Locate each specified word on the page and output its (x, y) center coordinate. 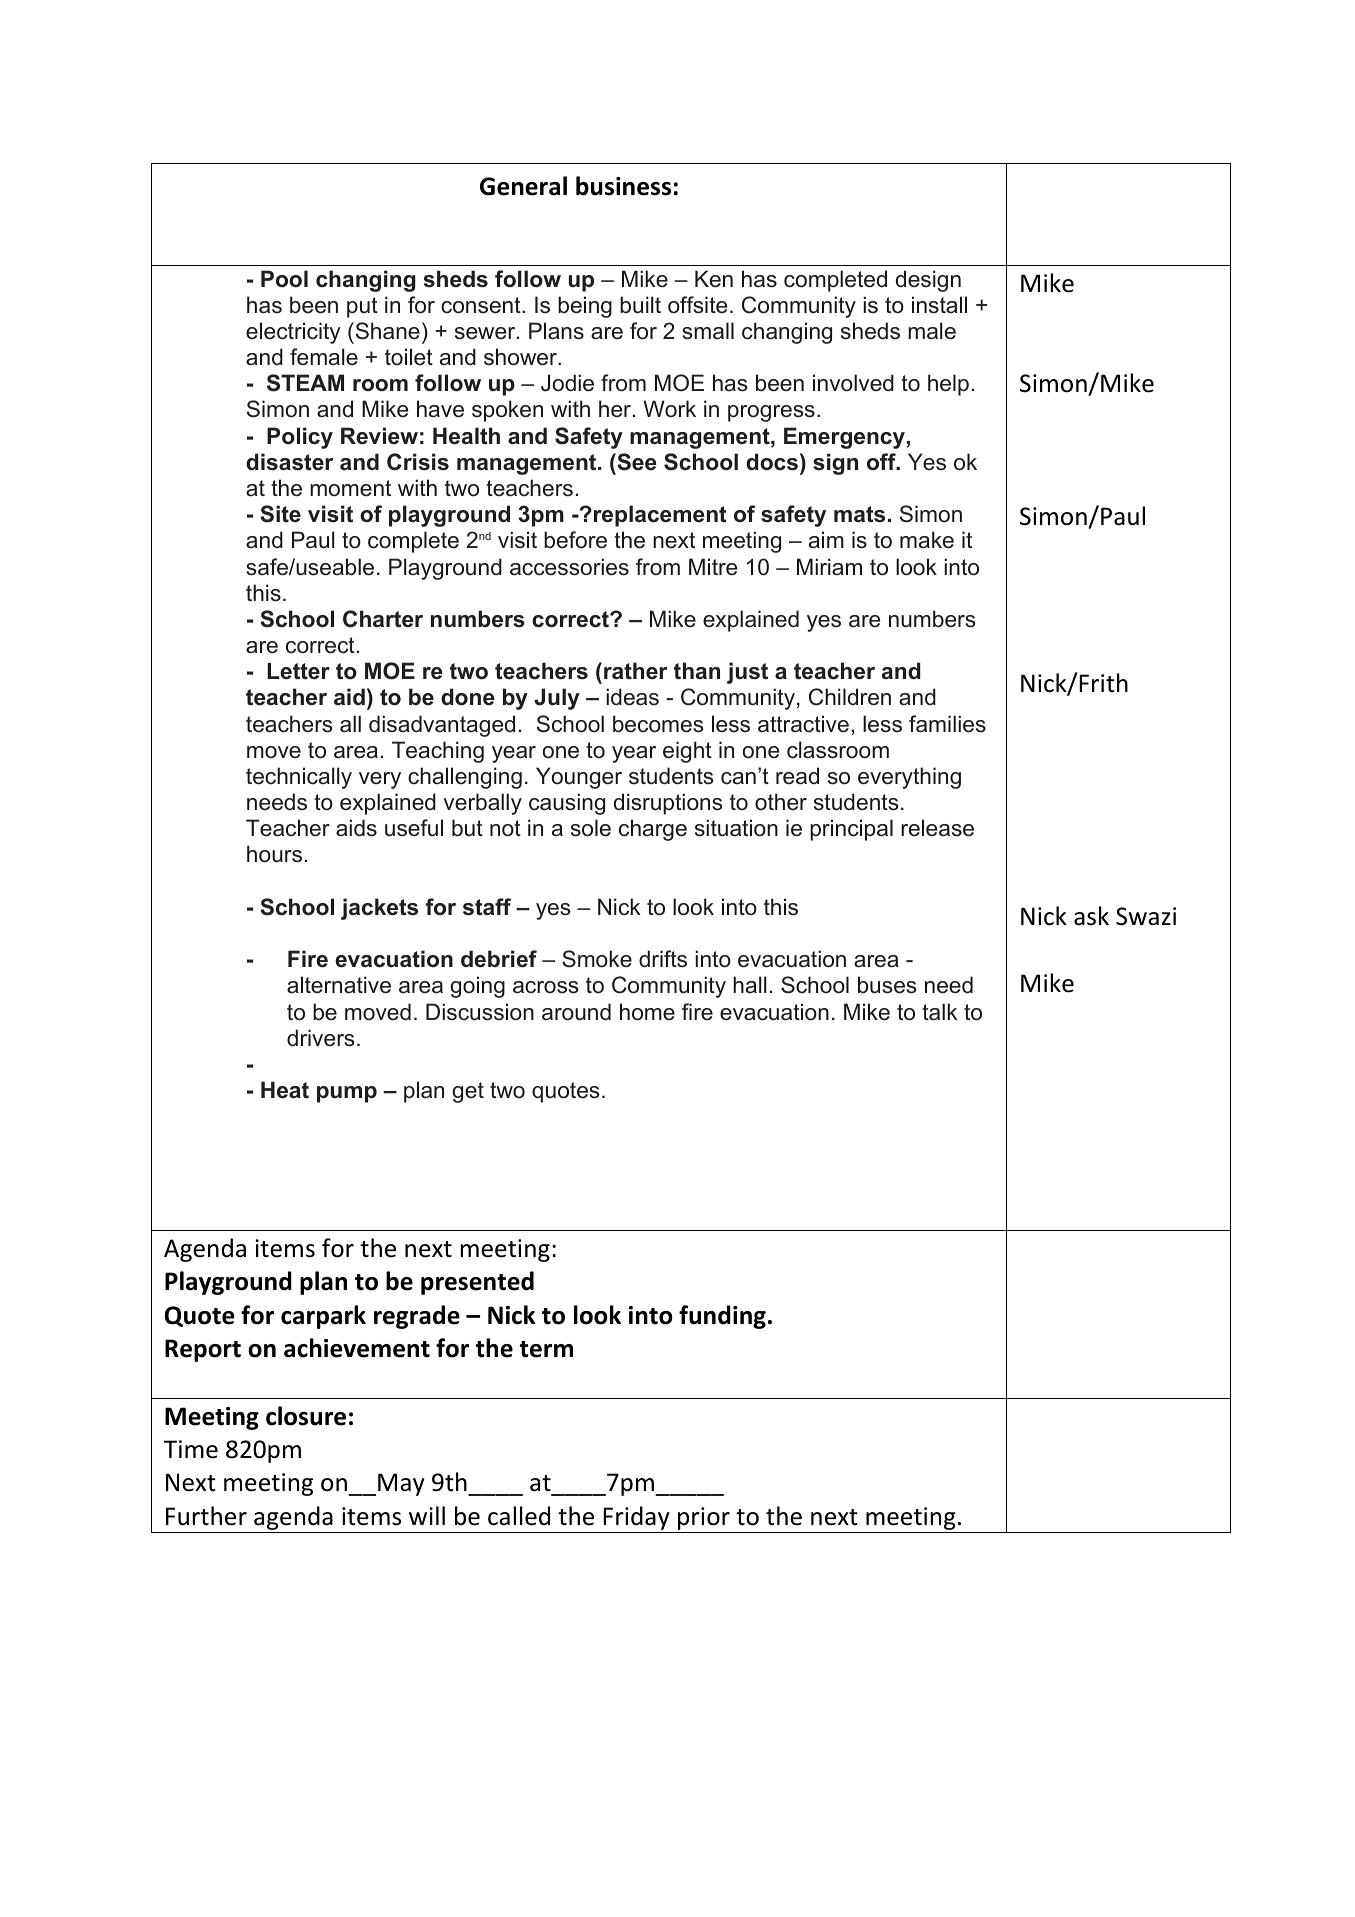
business (623, 186)
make (927, 540)
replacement (658, 516)
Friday (636, 1519)
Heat (285, 1090)
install (939, 305)
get (468, 1092)
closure (306, 1416)
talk (940, 1012)
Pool (284, 279)
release (937, 828)
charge (653, 830)
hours (274, 854)
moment (350, 488)
